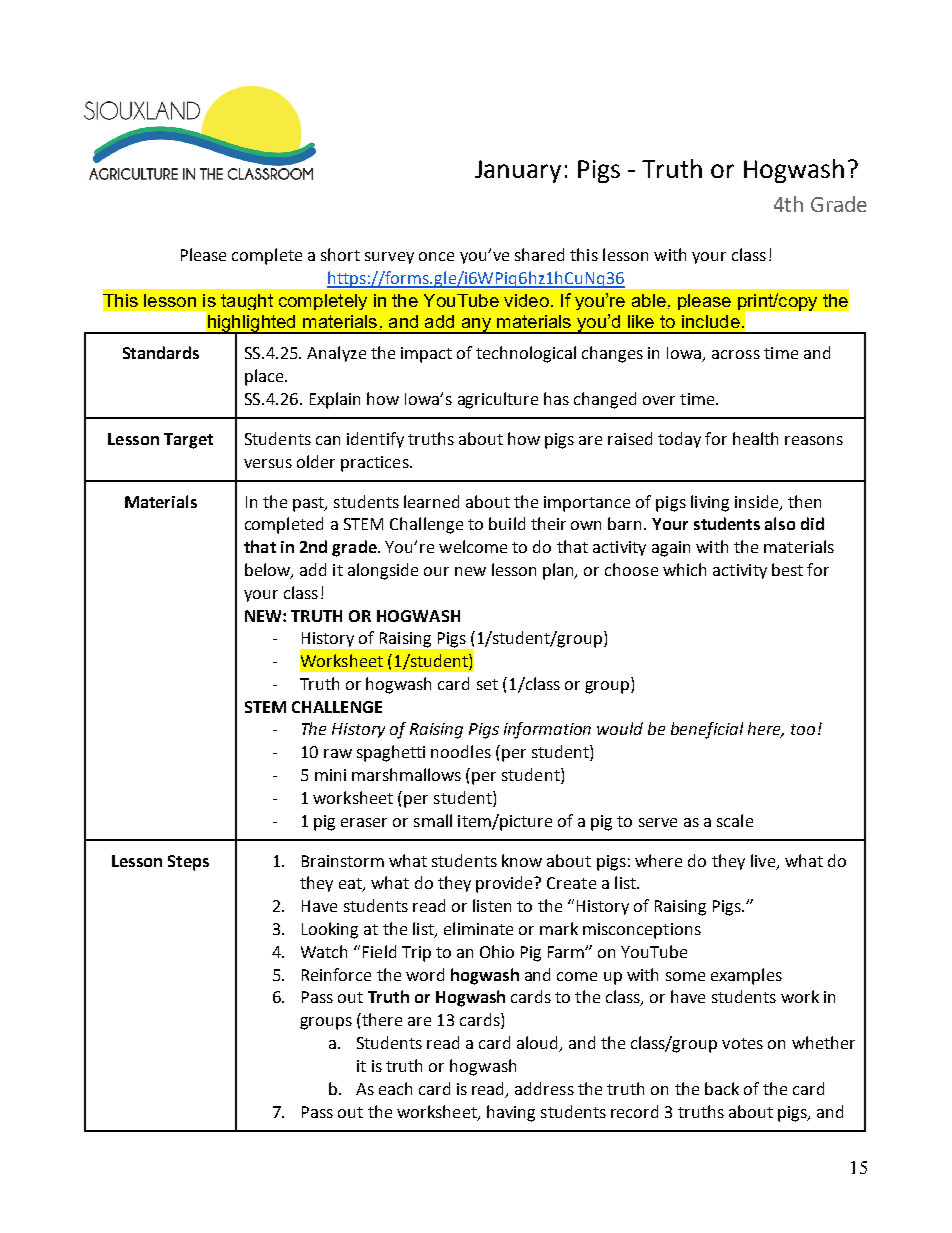 The image size is (952, 1233). I want to click on January, so click(518, 171).
